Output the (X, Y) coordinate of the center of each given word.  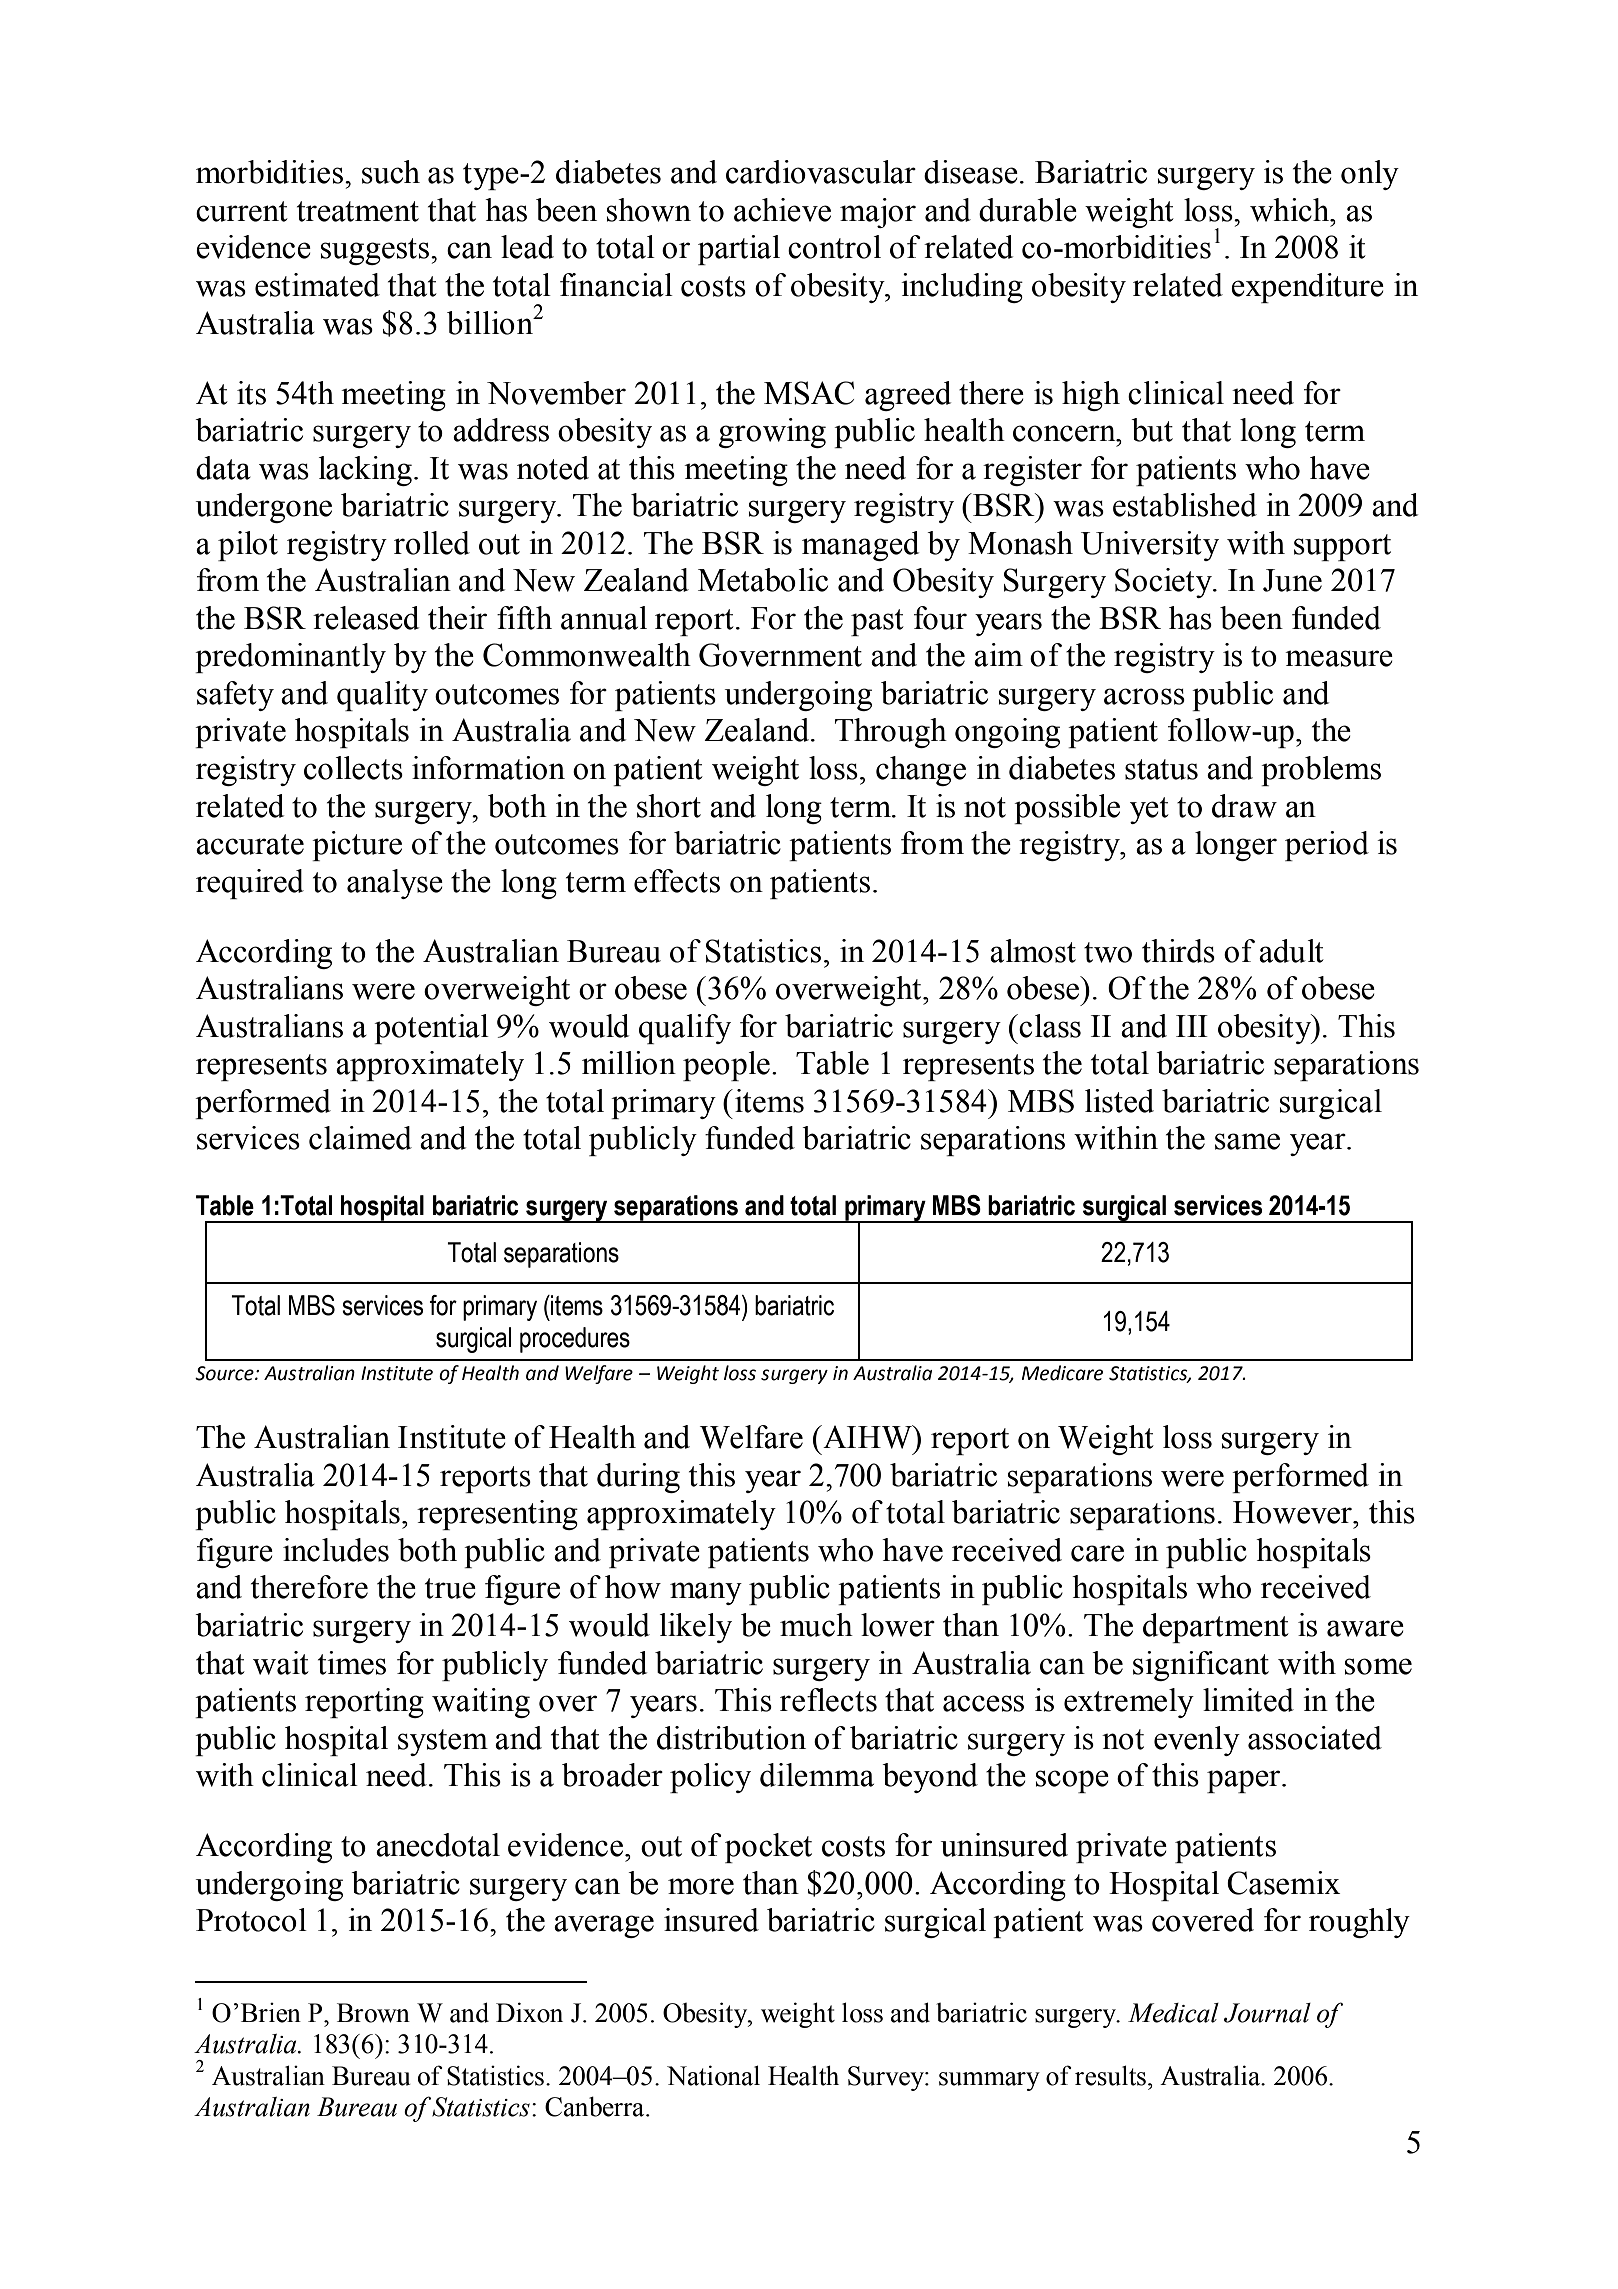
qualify (685, 1029)
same (1247, 1141)
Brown (373, 2013)
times (352, 1663)
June (1292, 580)
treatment (358, 211)
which (1291, 210)
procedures (575, 1340)
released (366, 618)
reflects (828, 1700)
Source (225, 1373)
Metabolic (763, 580)
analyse (395, 884)
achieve (782, 210)
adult (1291, 951)
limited (1248, 1700)
